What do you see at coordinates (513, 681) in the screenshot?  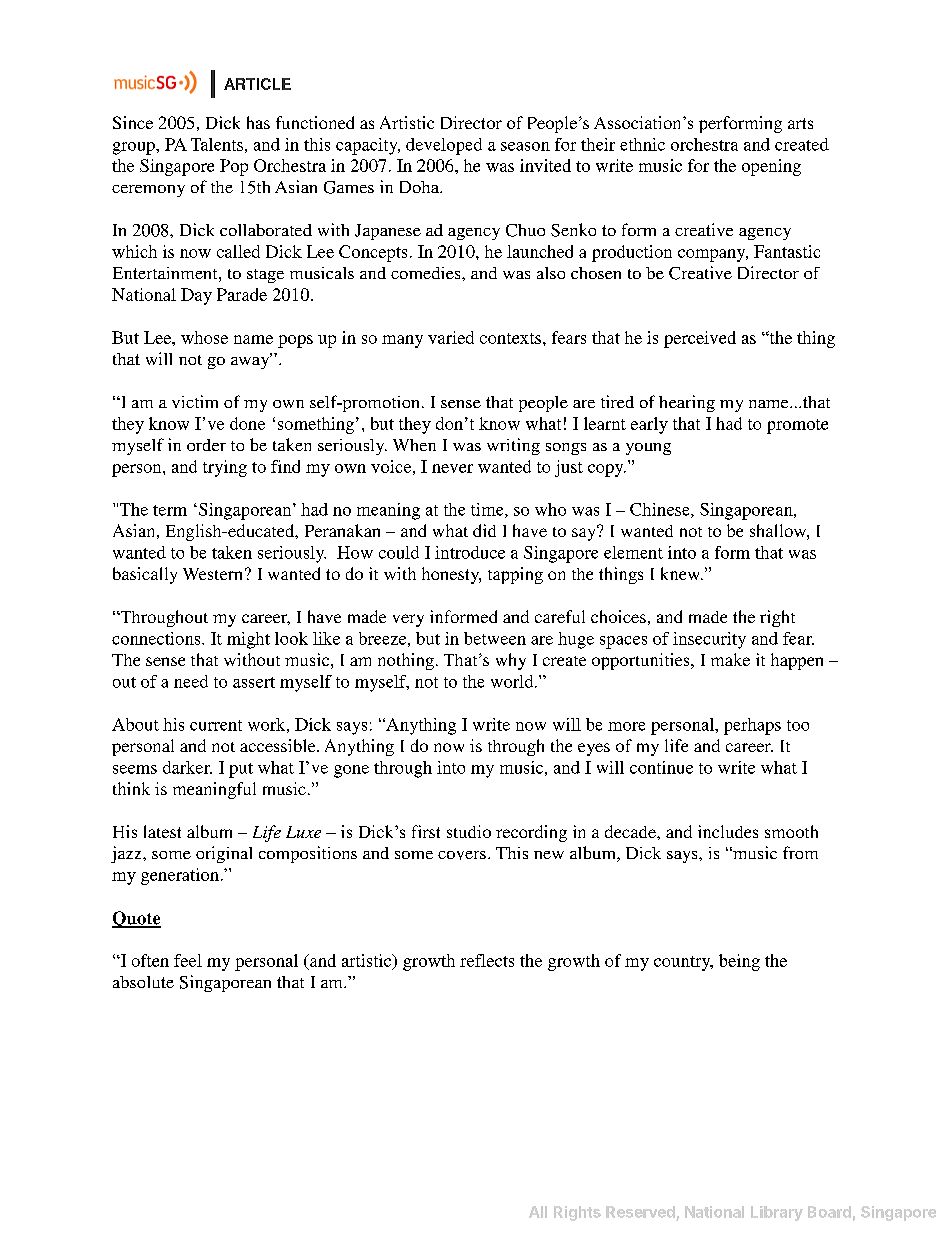 I see `world` at bounding box center [513, 681].
